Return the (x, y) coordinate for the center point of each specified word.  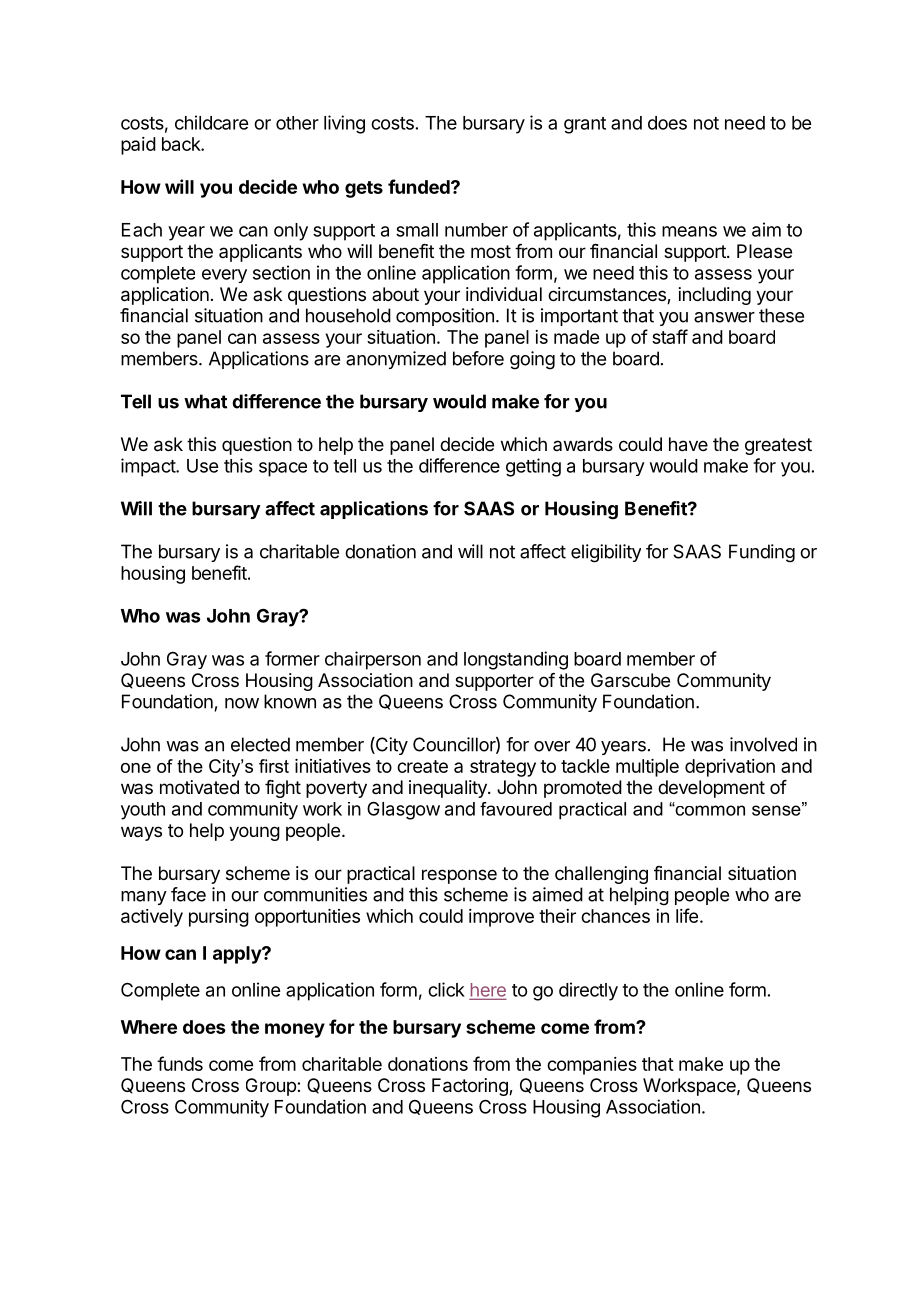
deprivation (730, 768)
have (688, 444)
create (422, 766)
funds (180, 1063)
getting (533, 467)
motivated (199, 787)
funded (420, 186)
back (182, 144)
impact (149, 467)
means (689, 231)
